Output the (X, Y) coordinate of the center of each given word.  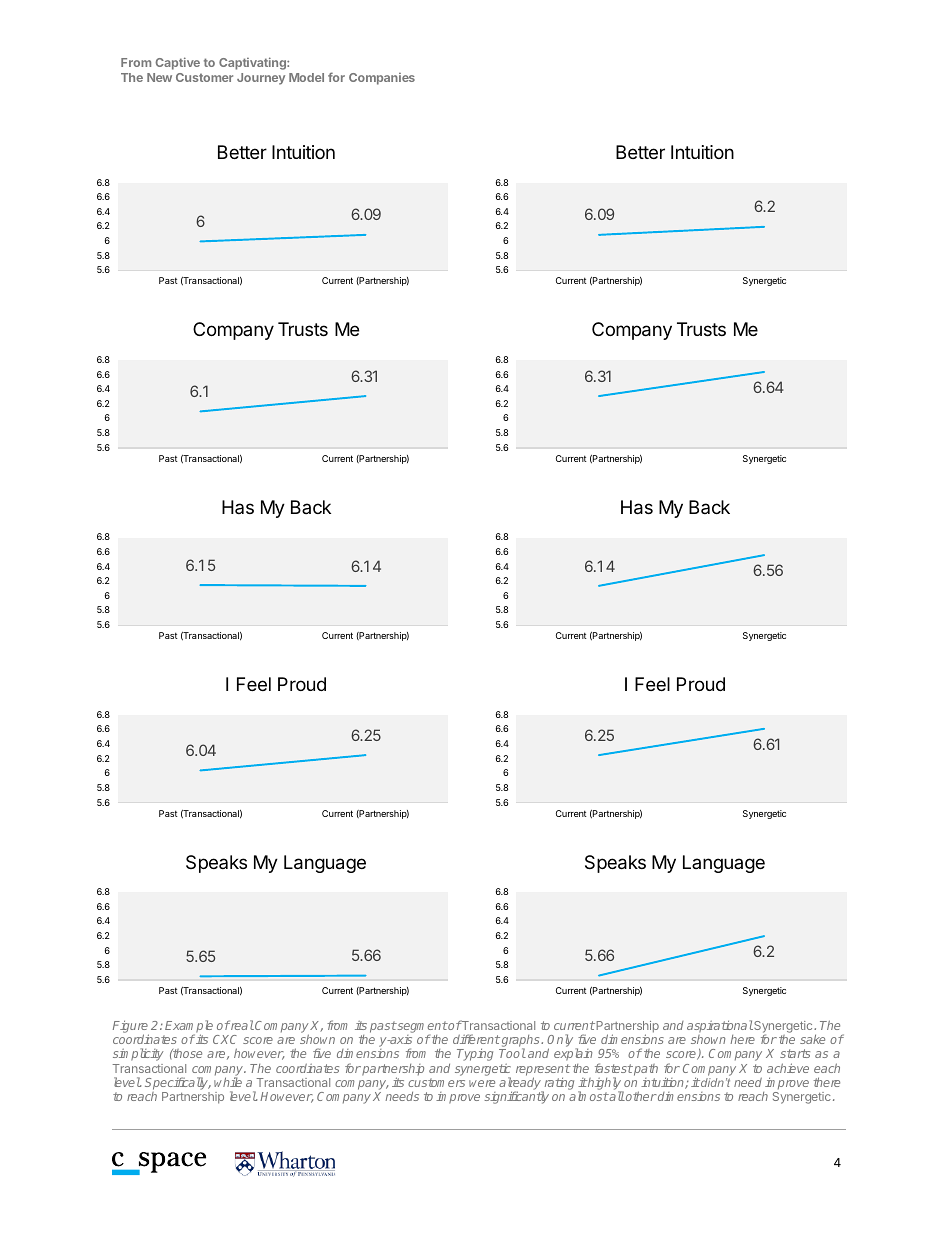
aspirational (720, 1026)
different (476, 1039)
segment (422, 1028)
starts (795, 1053)
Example (189, 1027)
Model (306, 77)
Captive (177, 63)
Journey (261, 79)
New (159, 77)
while (228, 1082)
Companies (382, 79)
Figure (131, 1027)
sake (812, 1039)
